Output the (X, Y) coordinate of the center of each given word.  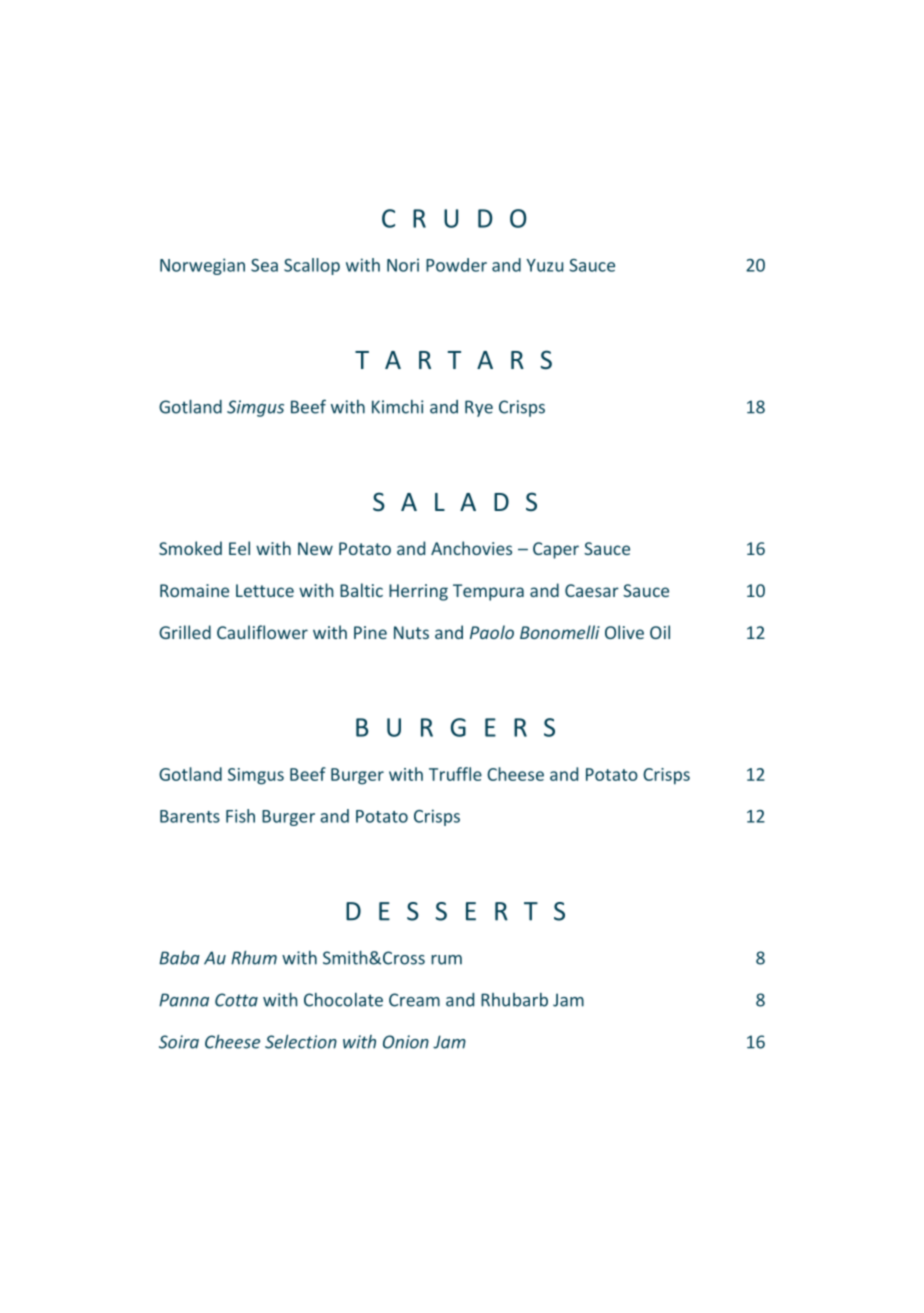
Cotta (236, 1000)
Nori (403, 265)
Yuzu (544, 265)
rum (446, 960)
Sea (264, 265)
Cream (414, 1000)
